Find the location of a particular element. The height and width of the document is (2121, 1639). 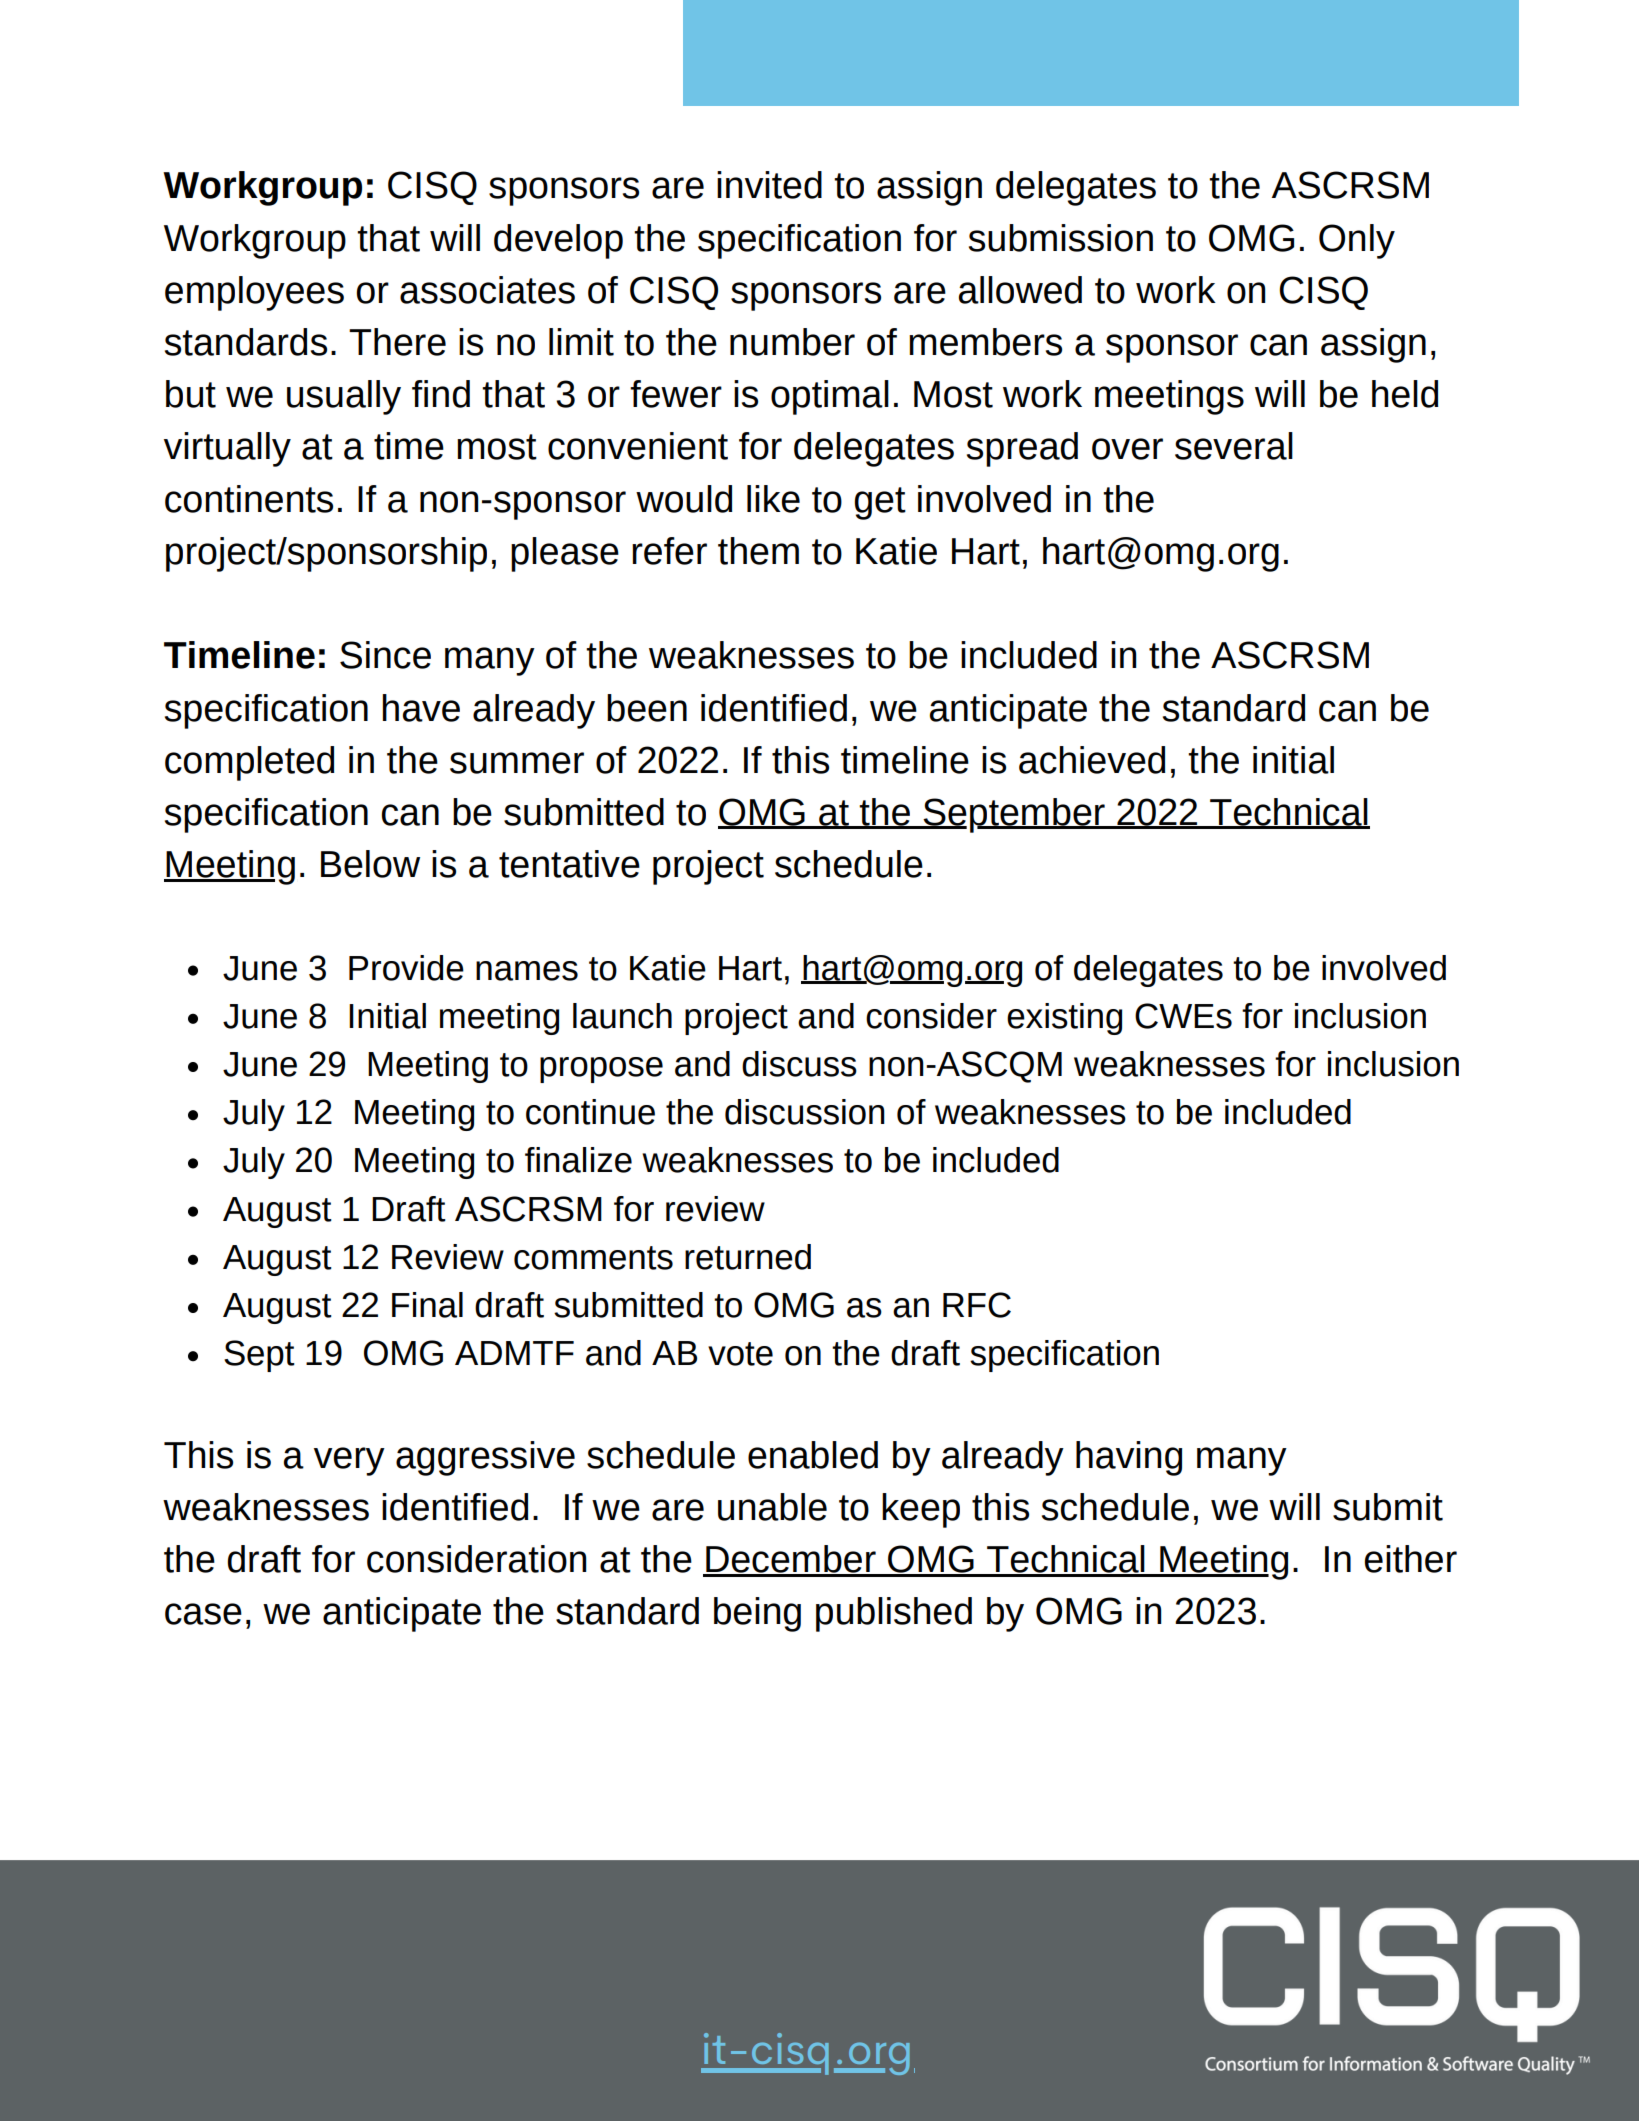

Only is located at coordinates (1357, 241).
